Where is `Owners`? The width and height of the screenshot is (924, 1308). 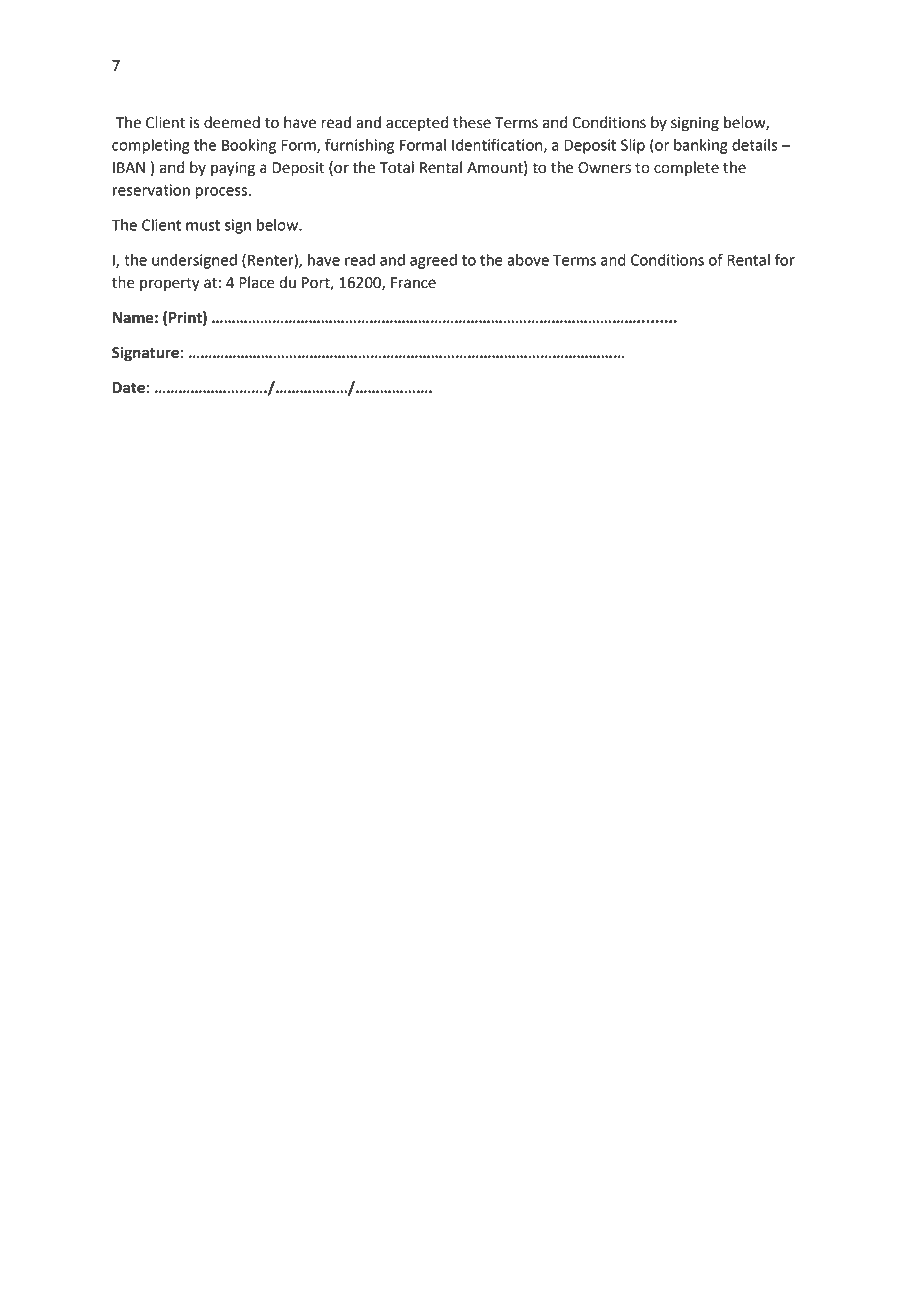
Owners is located at coordinates (604, 168).
